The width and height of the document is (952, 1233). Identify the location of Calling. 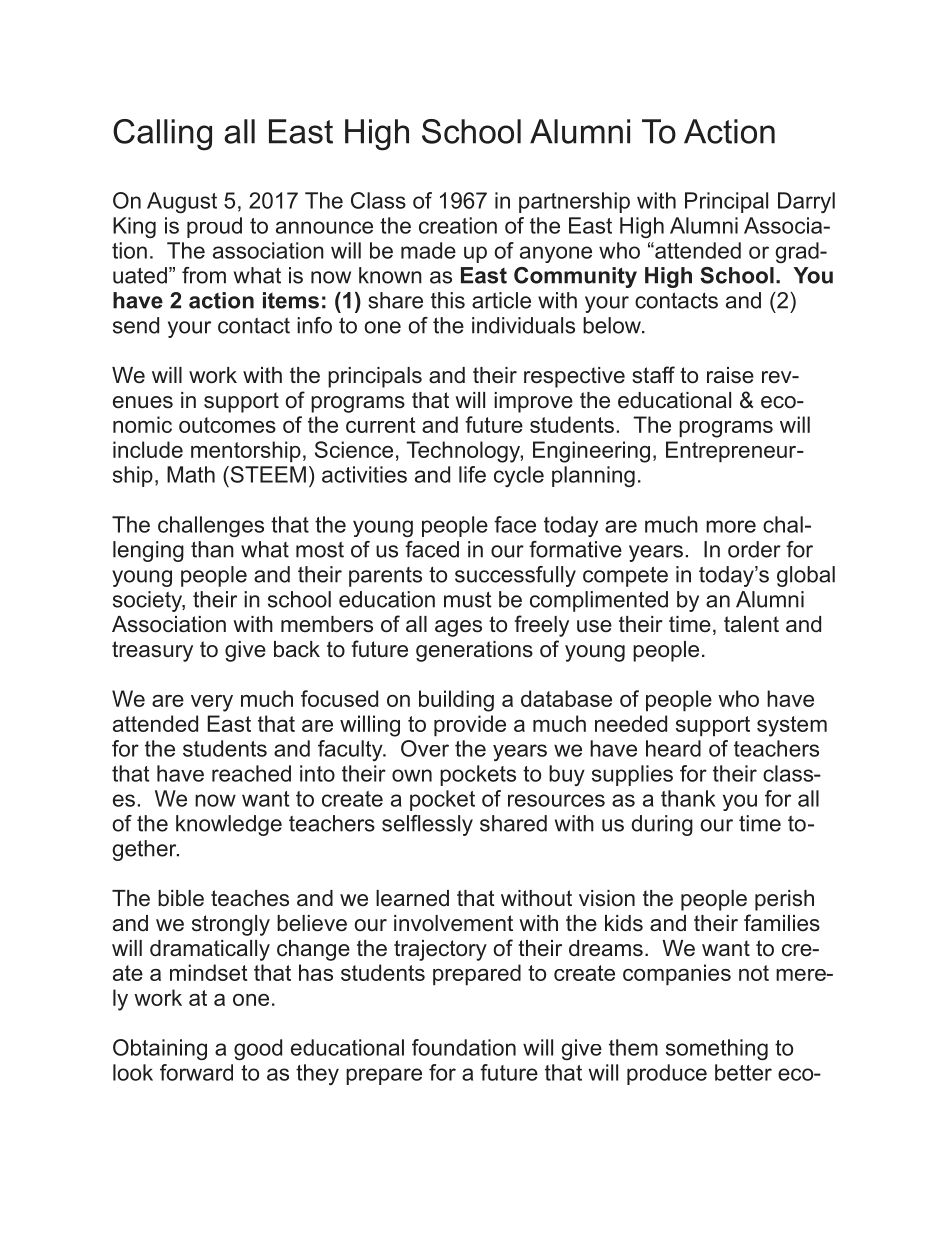
(162, 135).
